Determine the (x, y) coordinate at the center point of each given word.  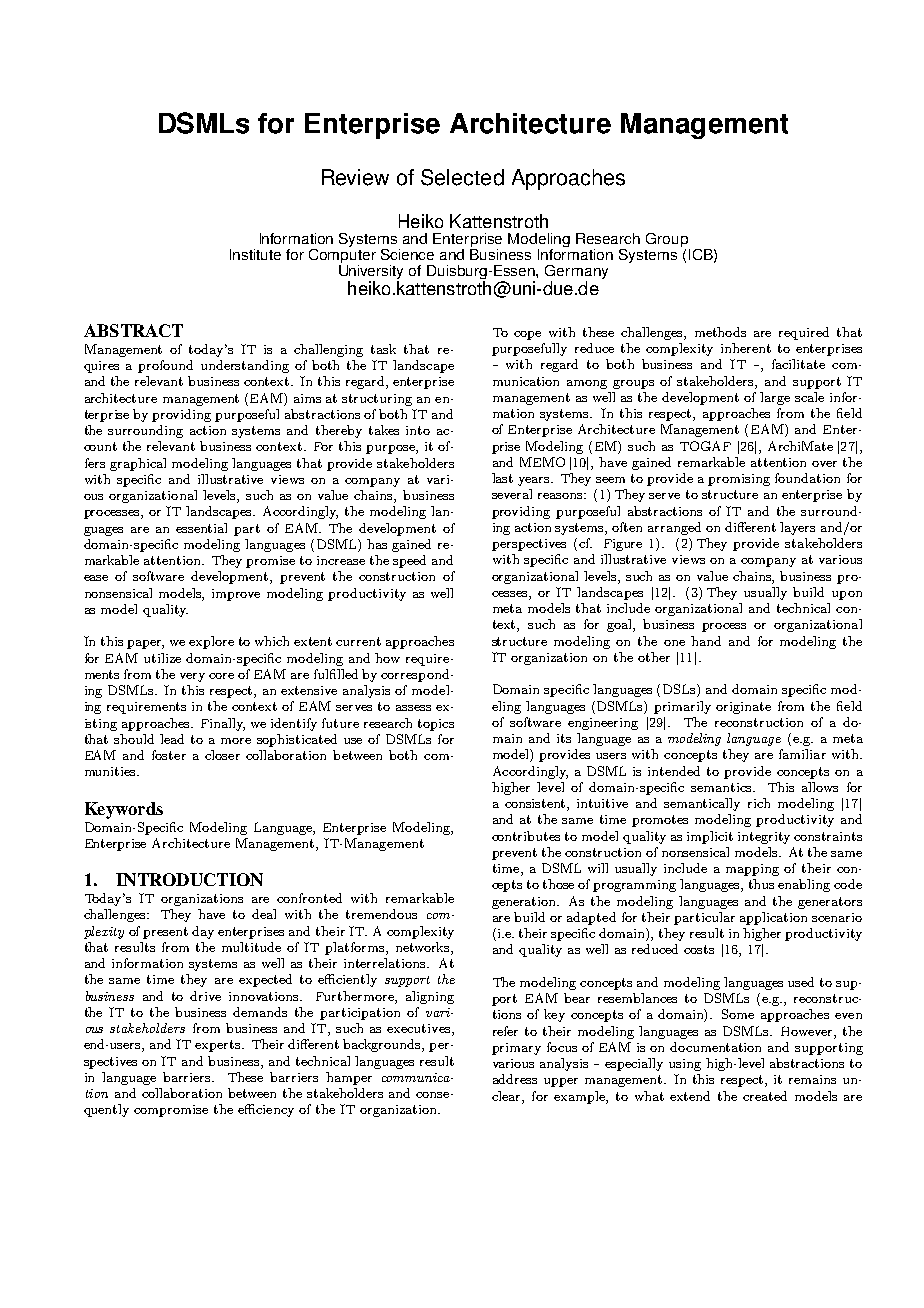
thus (761, 884)
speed (409, 561)
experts (219, 1046)
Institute (255, 254)
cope (527, 335)
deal (264, 914)
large (775, 398)
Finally (223, 724)
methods (720, 332)
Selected (462, 177)
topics (436, 725)
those (558, 884)
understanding (245, 366)
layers (797, 528)
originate (743, 708)
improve (236, 595)
